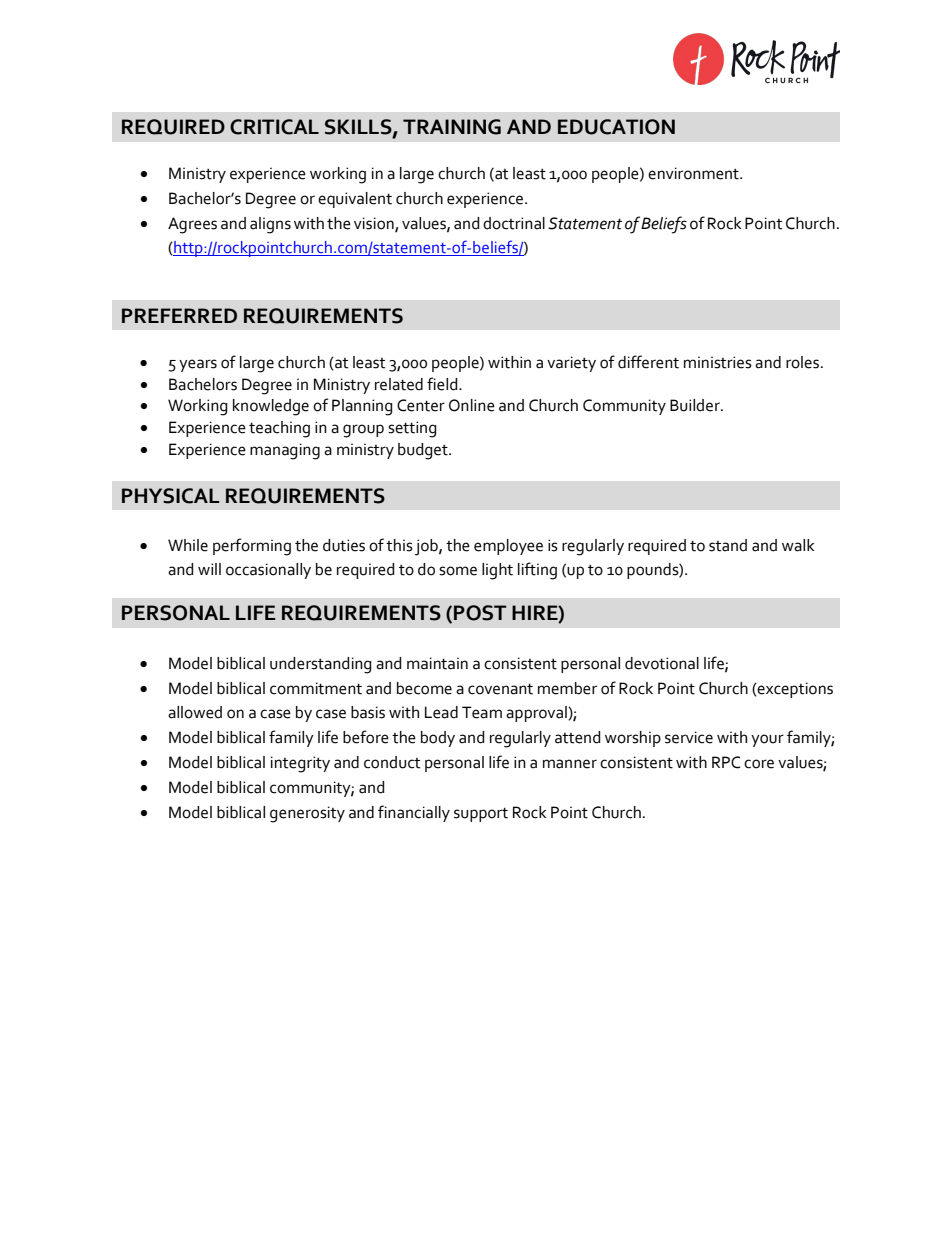 The width and height of the screenshot is (952, 1233). Describe the element at coordinates (307, 814) in the screenshot. I see `generosity` at that location.
